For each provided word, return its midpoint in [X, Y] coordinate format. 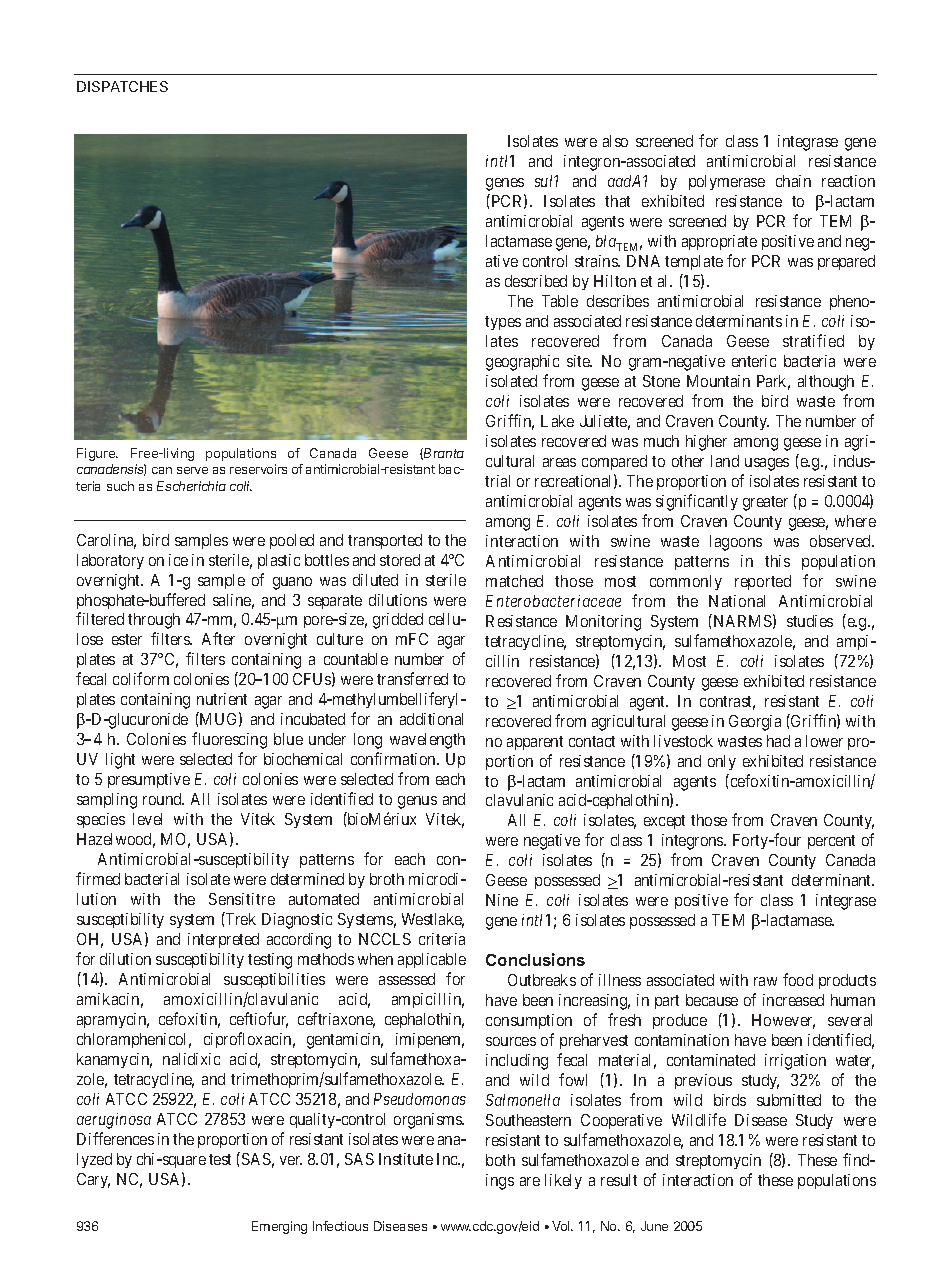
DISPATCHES [122, 86]
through [154, 621]
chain [793, 181]
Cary [93, 1180]
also [615, 141]
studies [810, 621]
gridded [398, 621]
